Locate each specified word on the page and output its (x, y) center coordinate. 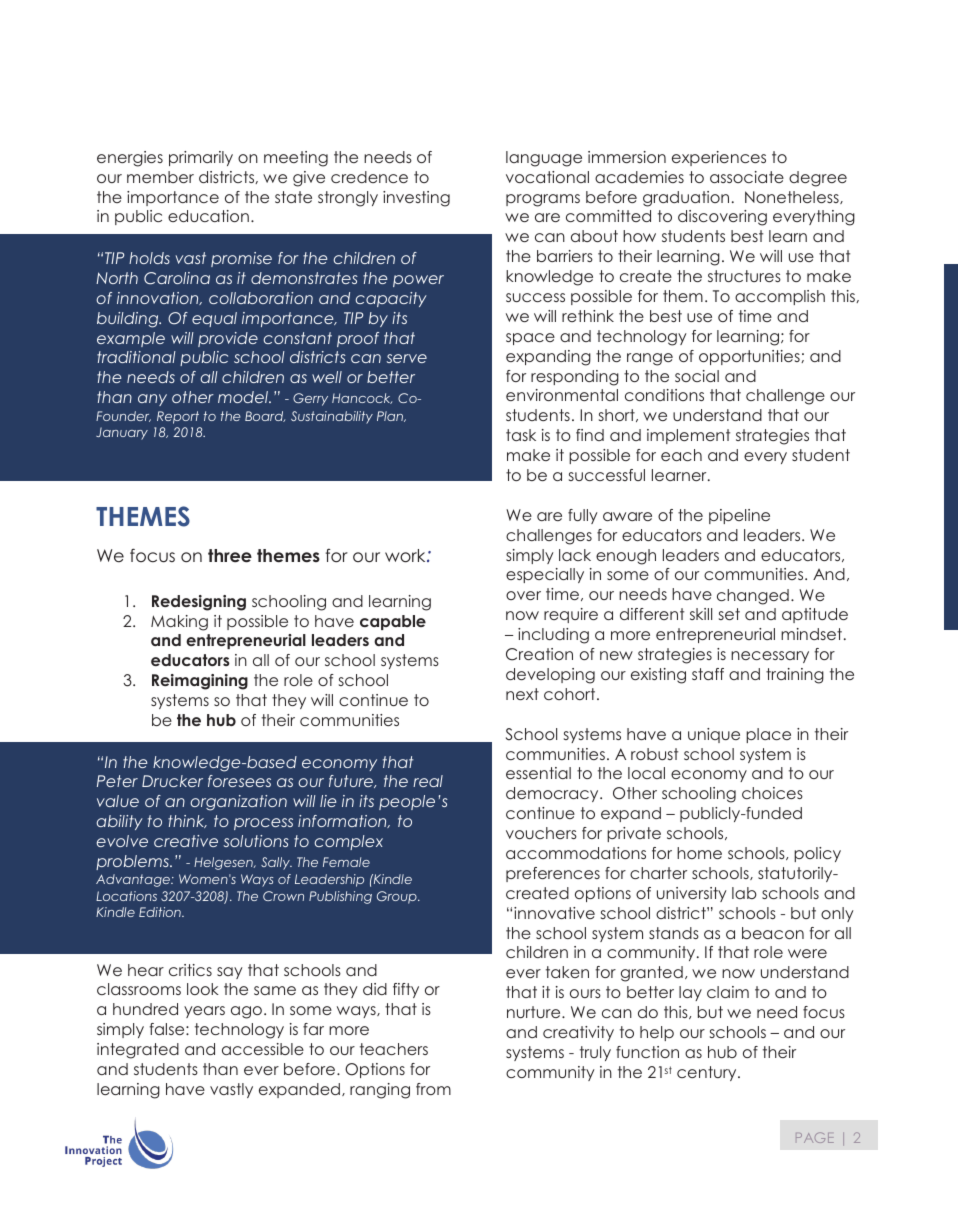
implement (688, 436)
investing (416, 199)
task (521, 435)
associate (747, 177)
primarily (201, 158)
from (433, 1089)
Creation (539, 654)
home (699, 853)
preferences (553, 874)
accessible (263, 1049)
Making (179, 623)
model (244, 397)
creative (186, 841)
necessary (770, 657)
